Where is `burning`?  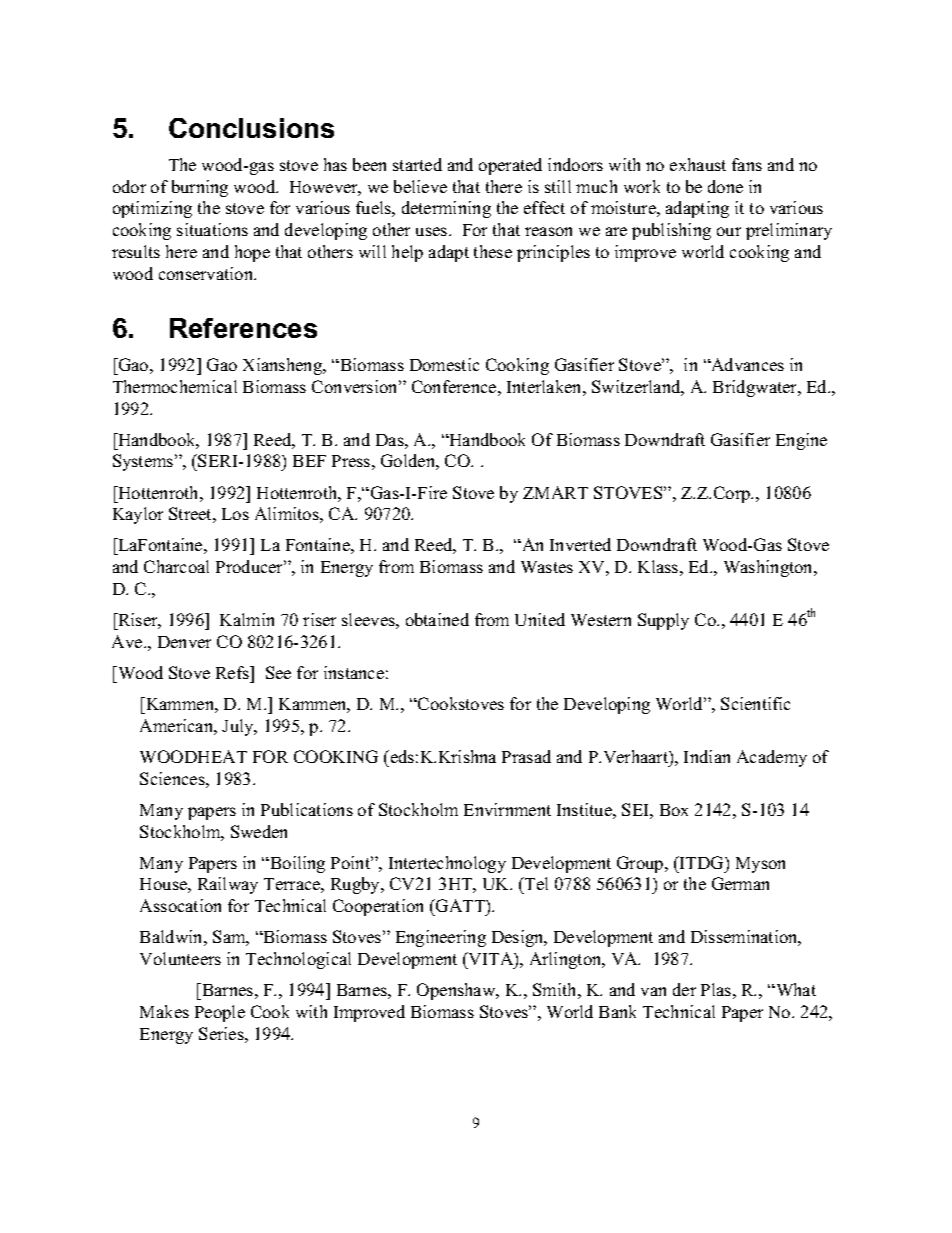 burning is located at coordinates (200, 188).
